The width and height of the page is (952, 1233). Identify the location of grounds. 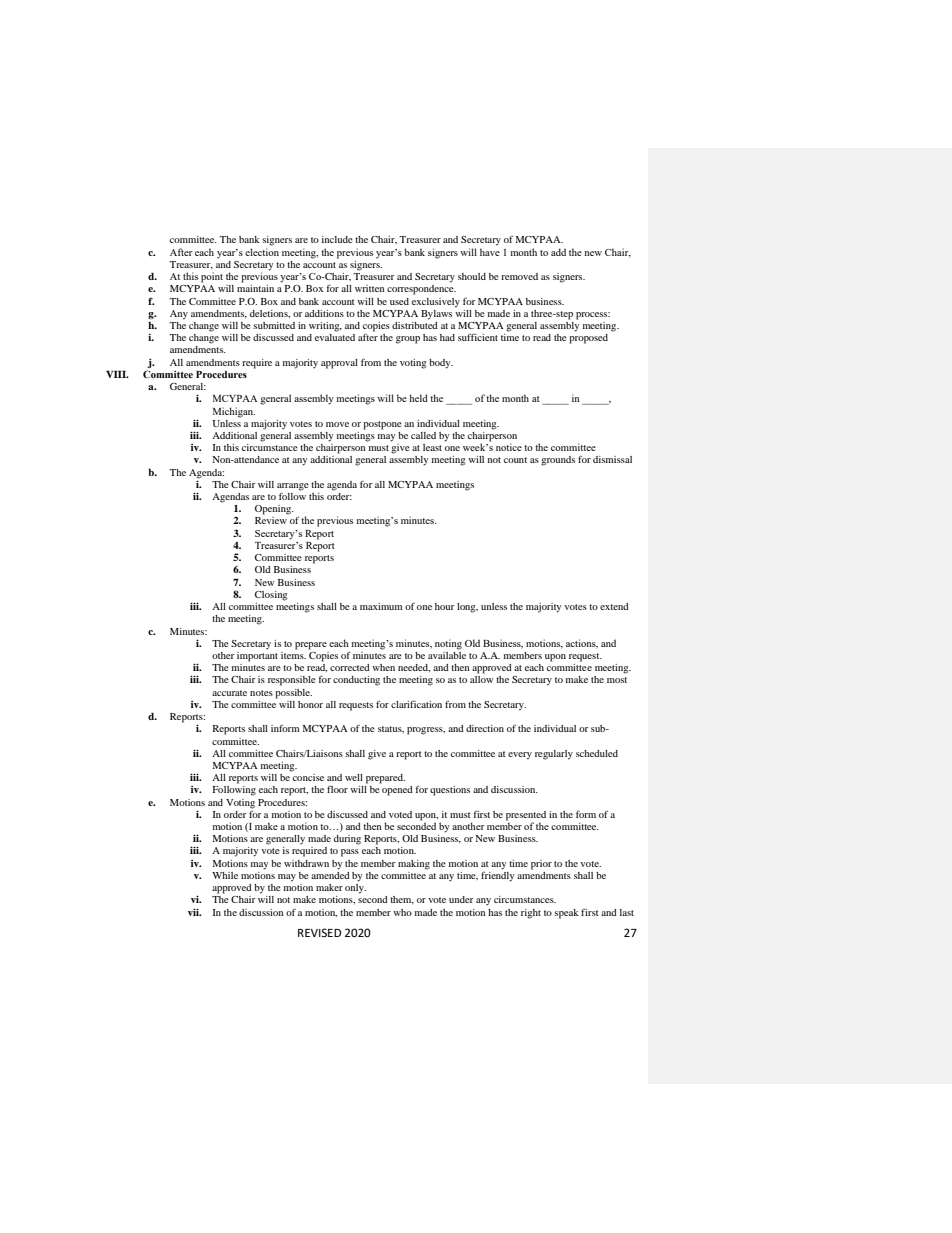
(558, 461).
